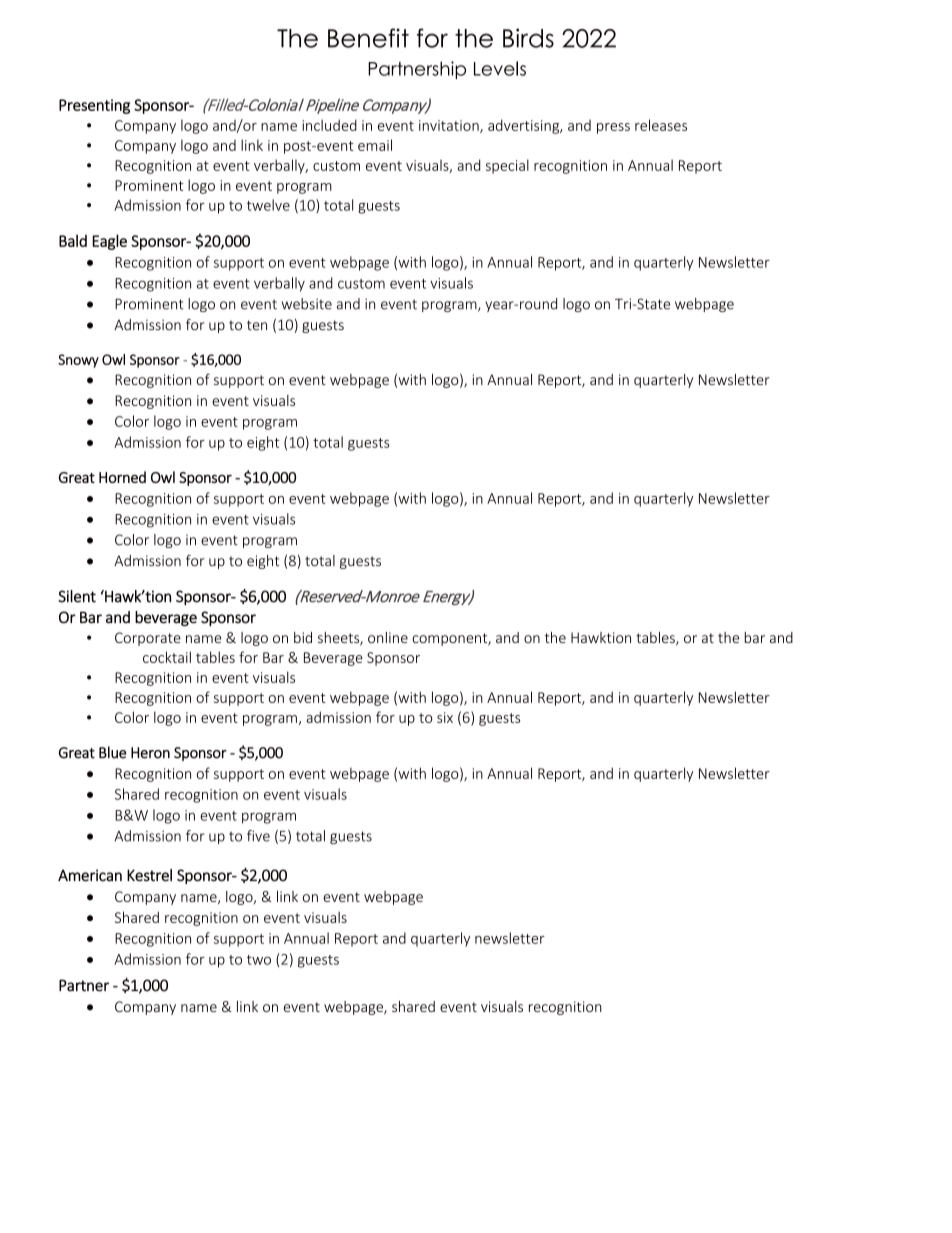 The image size is (952, 1233). What do you see at coordinates (122, 477) in the image?
I see `Horned` at bounding box center [122, 477].
